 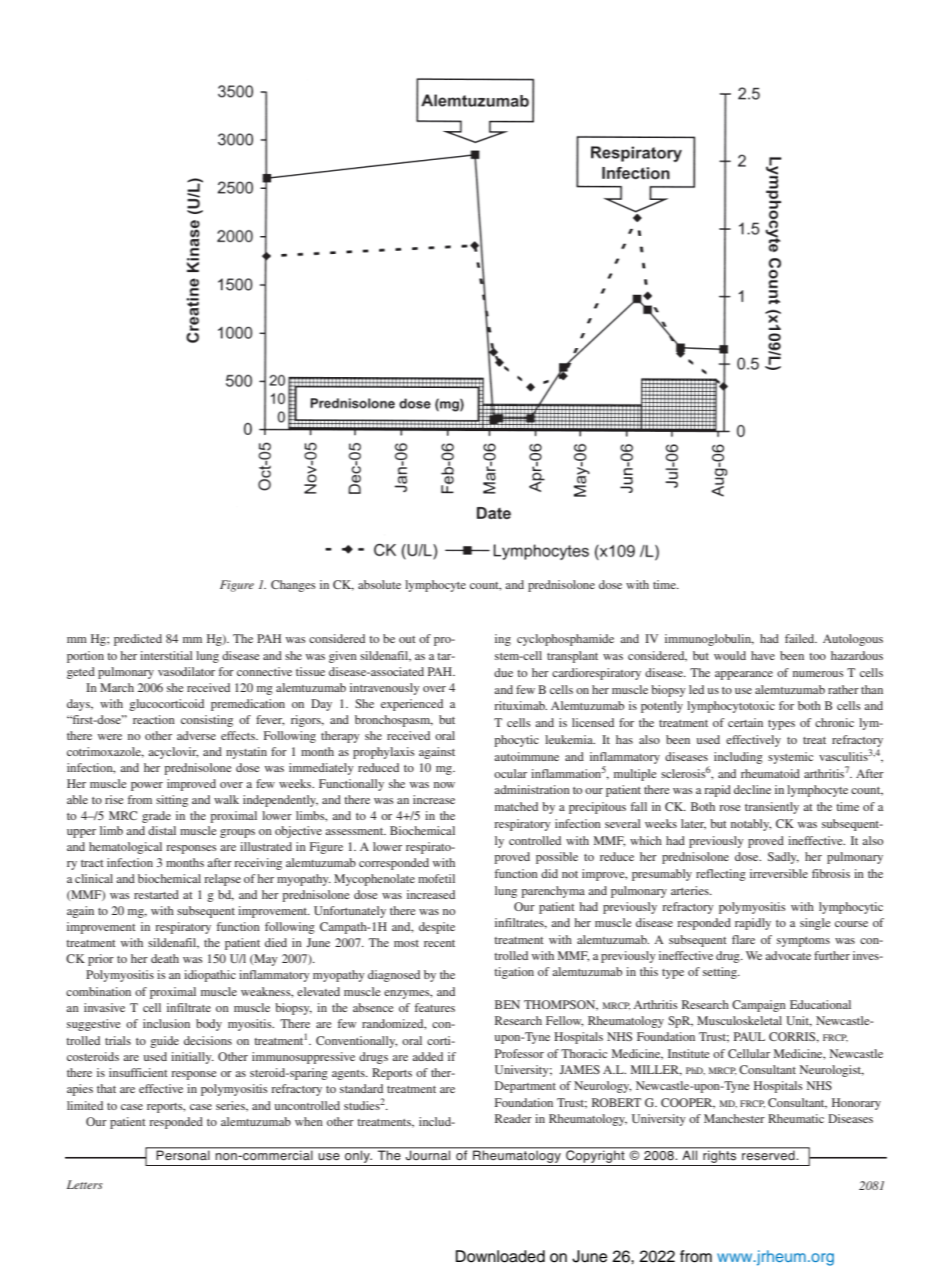 What do you see at coordinates (770, 773) in the screenshot?
I see `rheumatoid` at bounding box center [770, 773].
